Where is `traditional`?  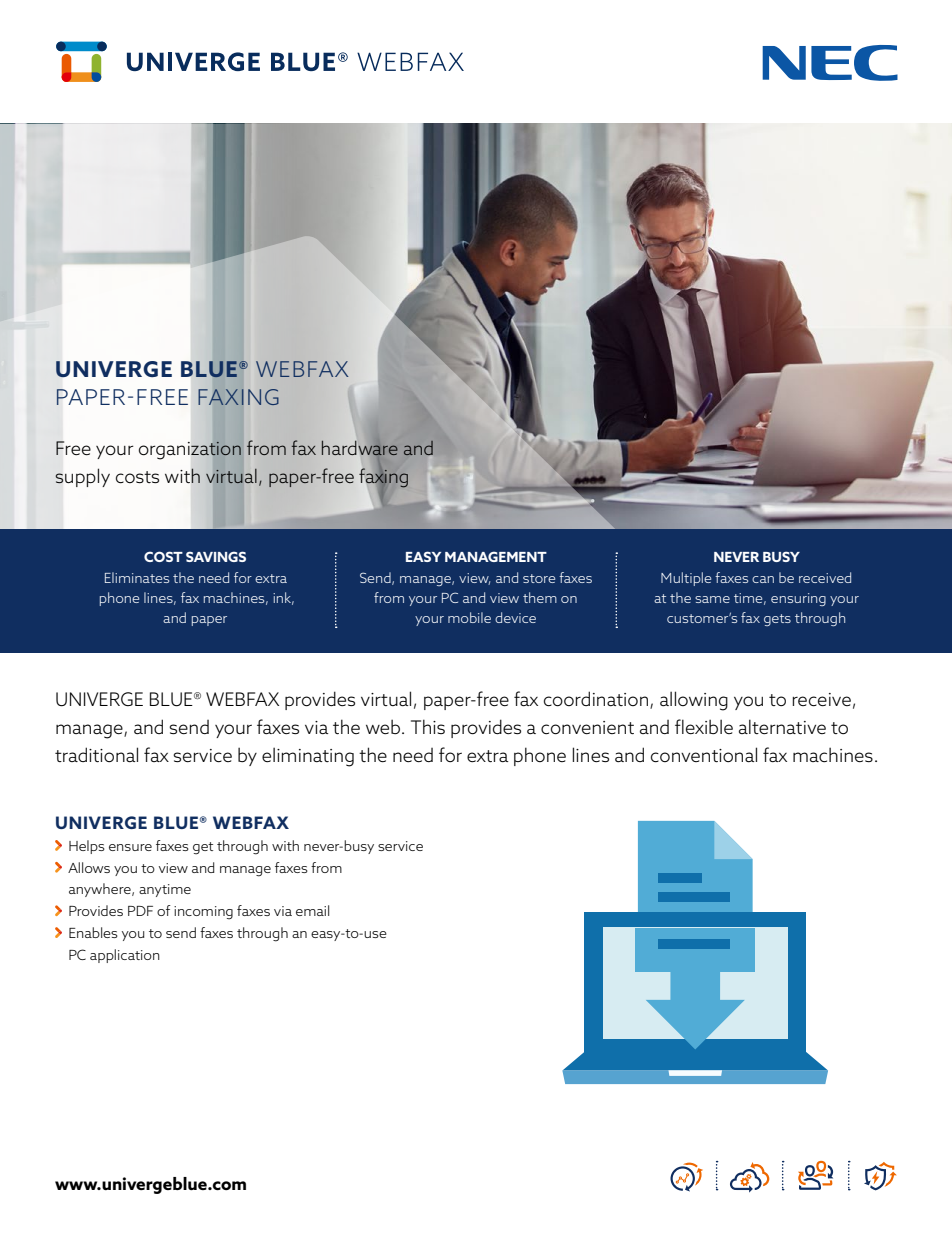
traditional is located at coordinates (96, 754).
